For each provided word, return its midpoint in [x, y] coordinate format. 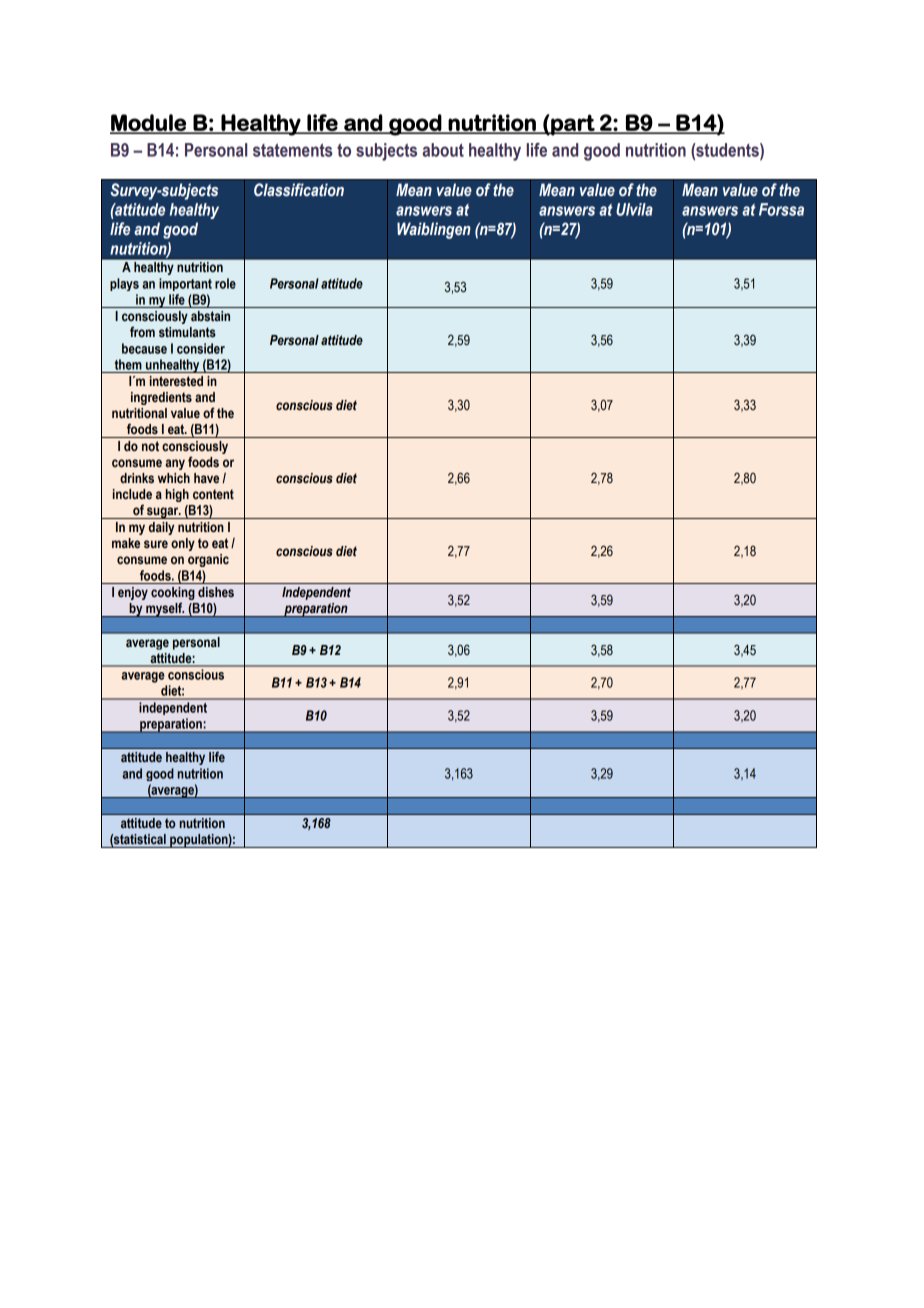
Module [149, 123]
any [175, 464]
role [225, 283]
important [185, 284]
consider [201, 348]
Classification [299, 190]
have [206, 478]
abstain [210, 316]
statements [293, 150]
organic [208, 560]
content [213, 494]
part [573, 125]
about [443, 150]
